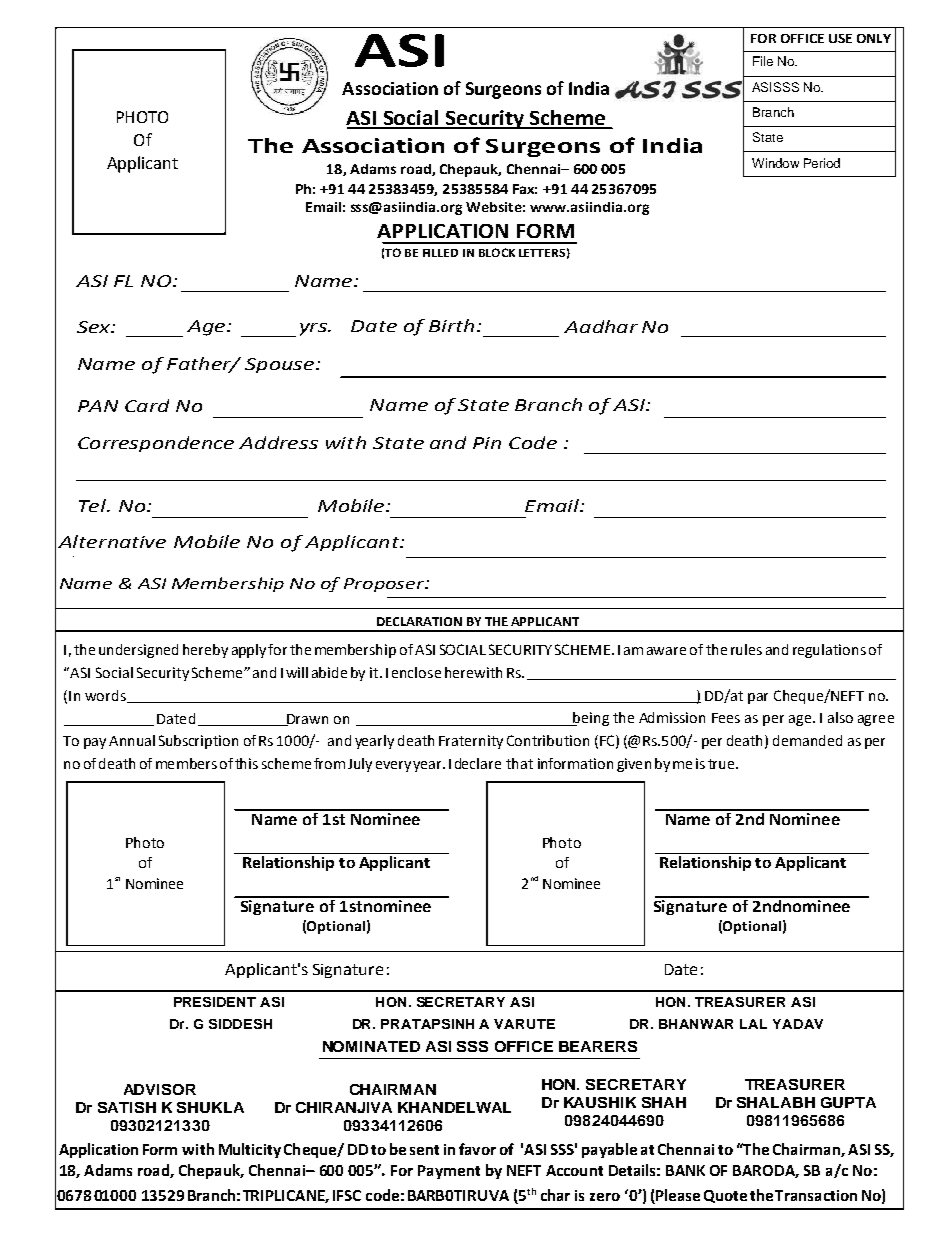 Image resolution: width=952 pixels, height=1233 pixels. What do you see at coordinates (419, 621) in the page?
I see `DECLARATION` at bounding box center [419, 621].
